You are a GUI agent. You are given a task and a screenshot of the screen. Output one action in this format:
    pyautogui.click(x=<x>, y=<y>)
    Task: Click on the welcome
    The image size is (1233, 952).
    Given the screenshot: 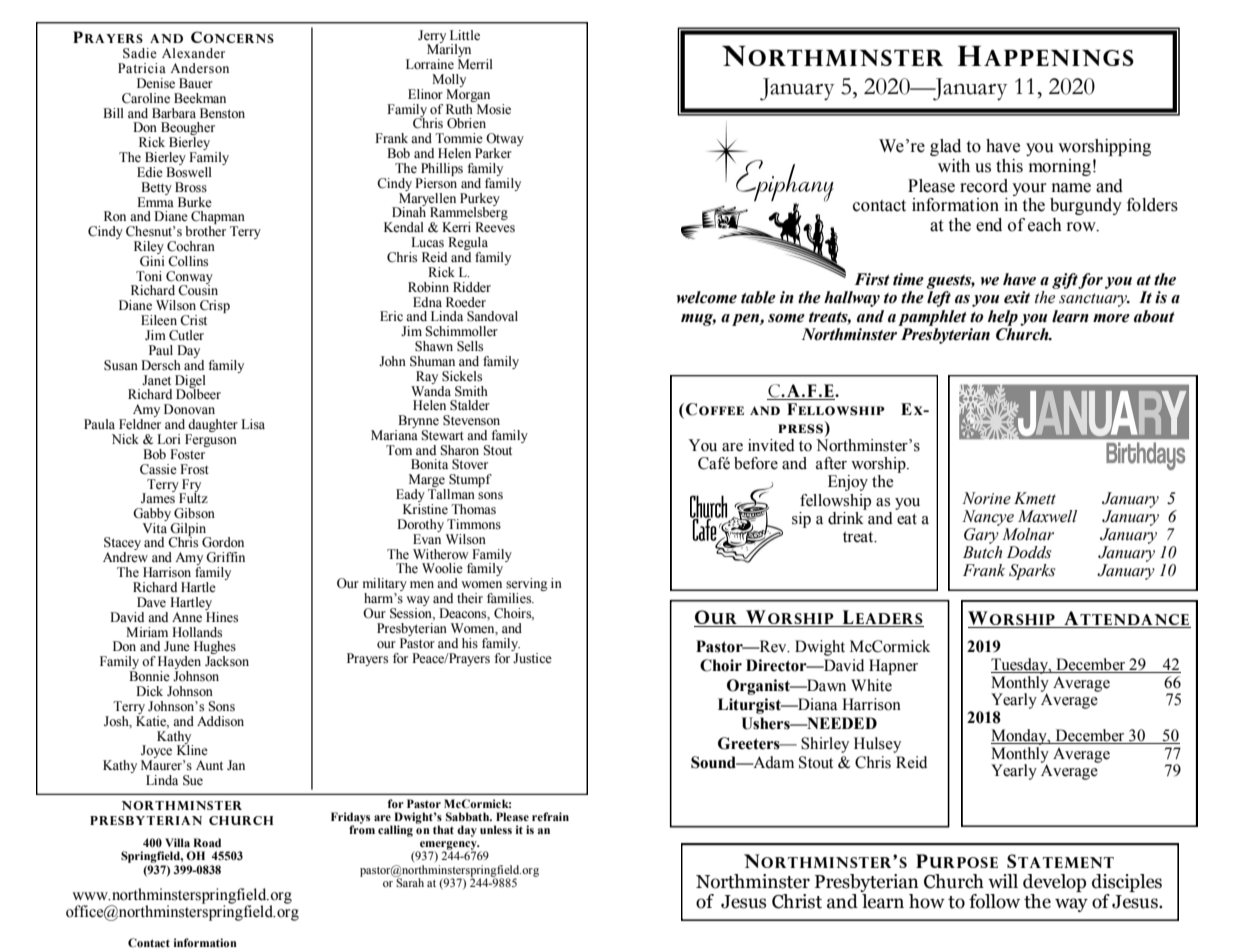 What is the action you would take?
    pyautogui.click(x=706, y=297)
